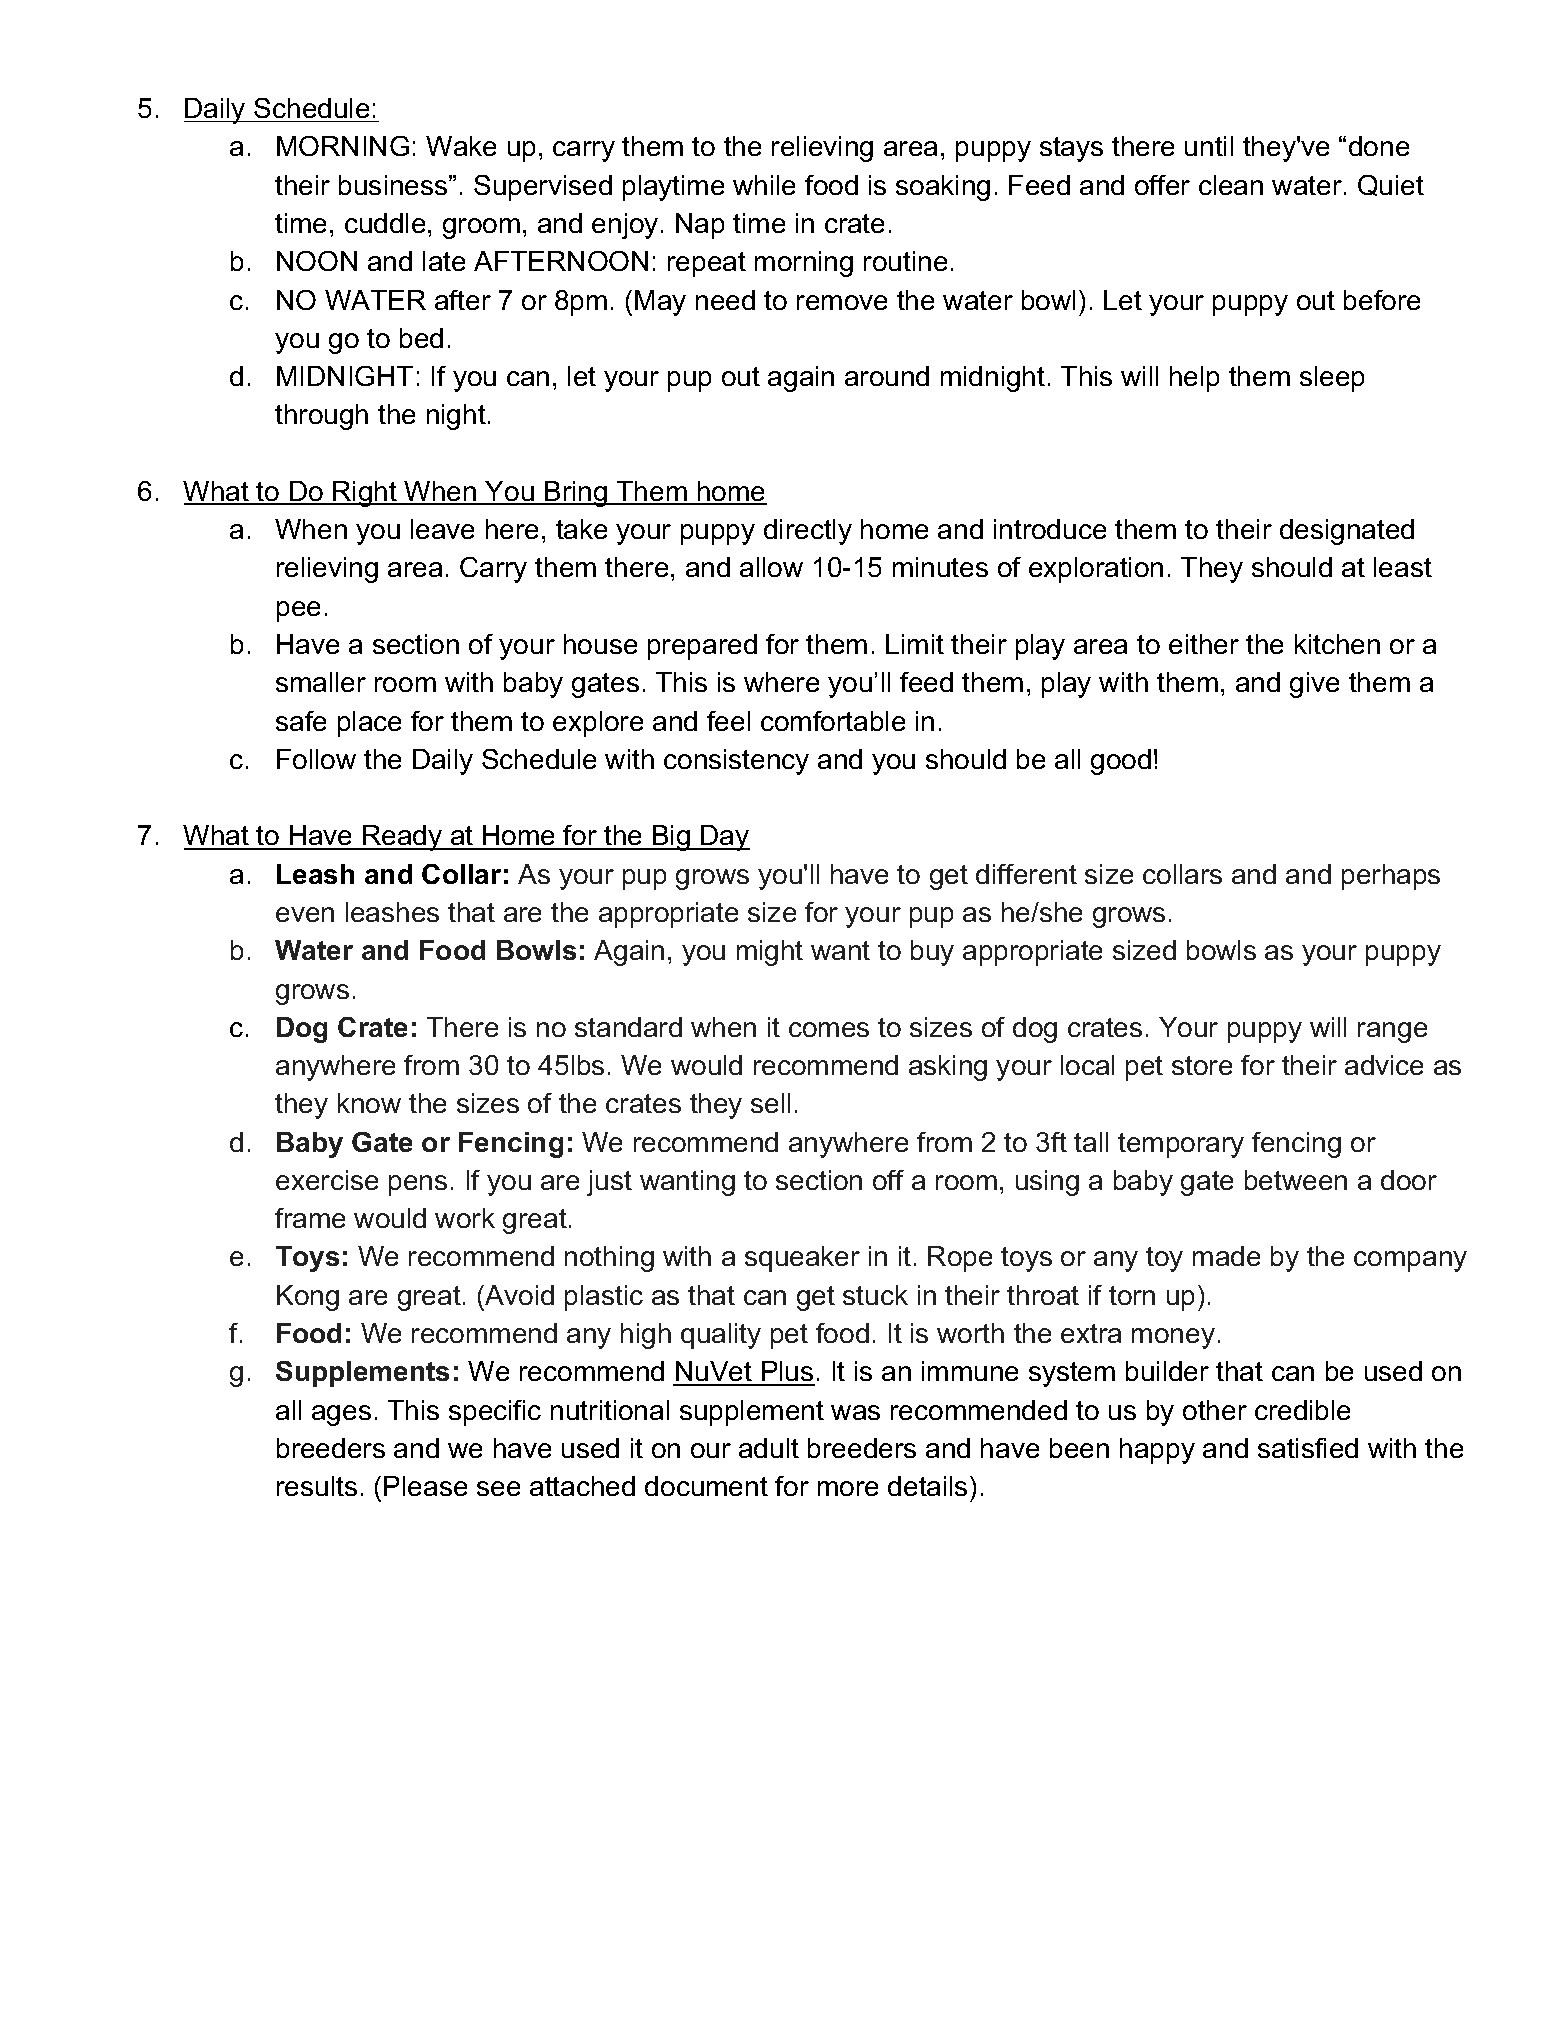 This image has width=1561, height=2021. I want to click on was, so click(855, 1412).
